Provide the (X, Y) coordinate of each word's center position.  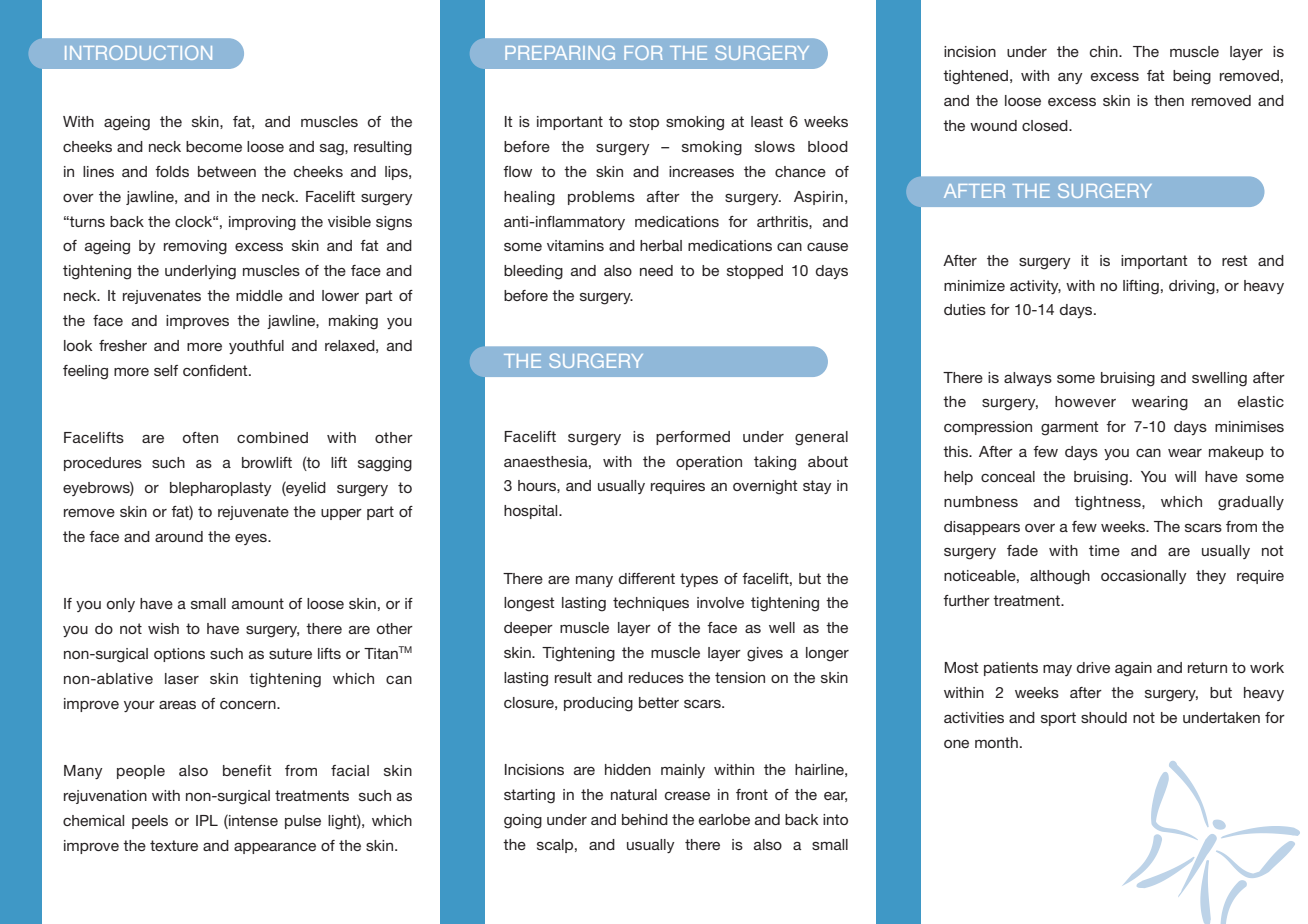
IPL (207, 820)
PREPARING (560, 52)
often (200, 437)
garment (1069, 428)
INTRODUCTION (138, 52)
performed (693, 438)
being (1192, 77)
